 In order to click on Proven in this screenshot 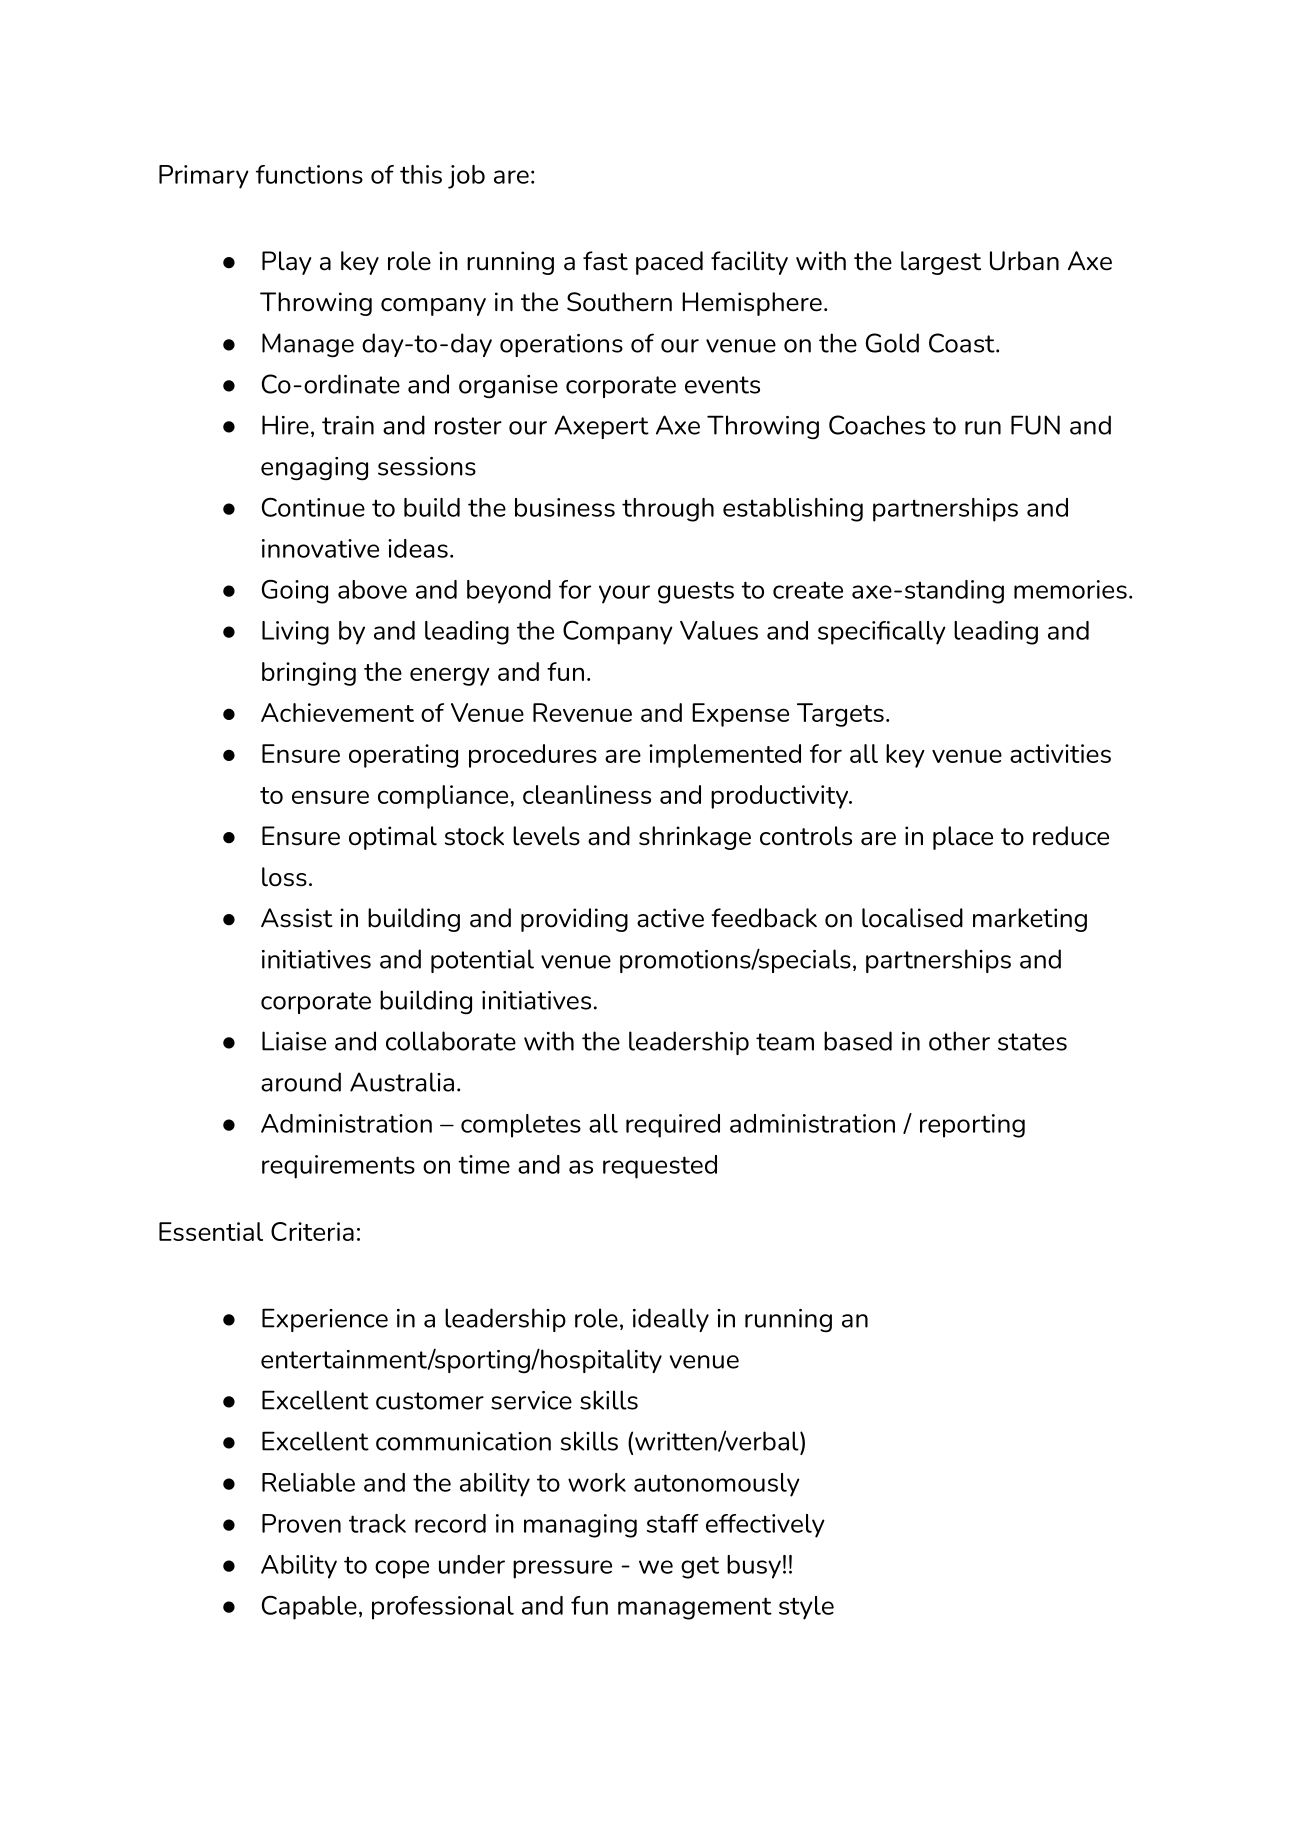, I will do `click(301, 1523)`.
